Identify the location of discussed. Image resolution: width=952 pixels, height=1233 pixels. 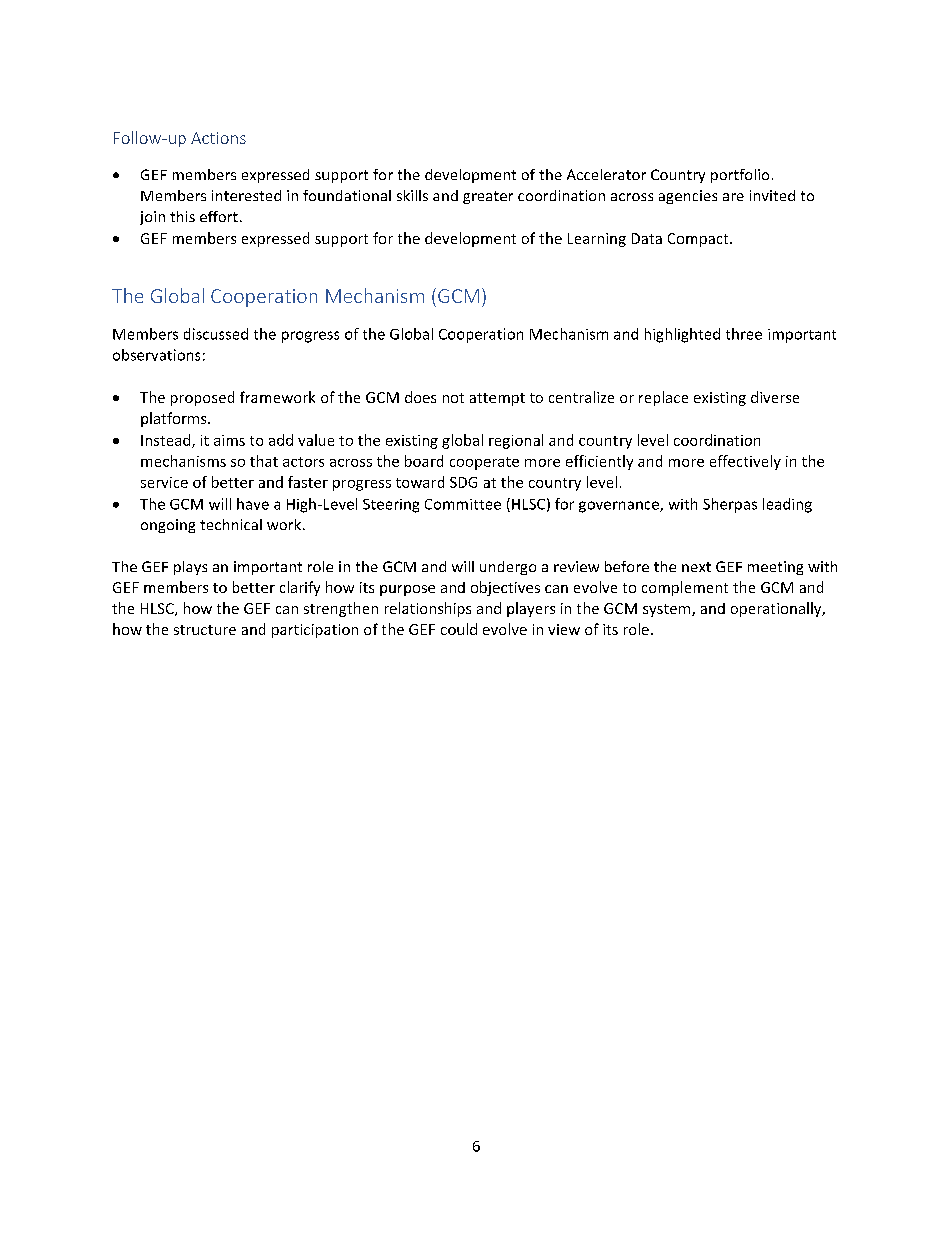
(216, 334).
